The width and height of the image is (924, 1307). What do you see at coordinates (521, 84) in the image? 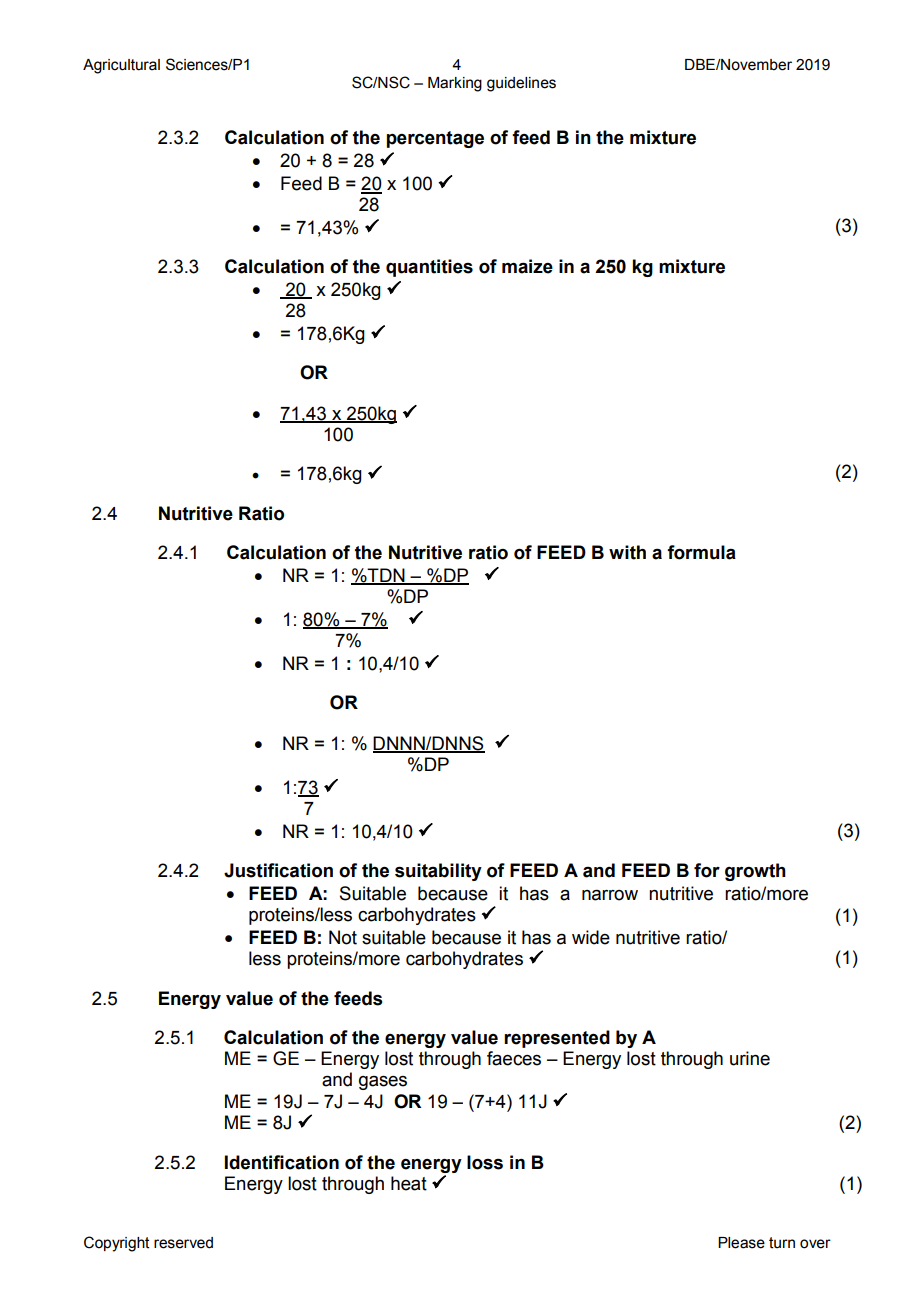
I see `guidelines` at bounding box center [521, 84].
